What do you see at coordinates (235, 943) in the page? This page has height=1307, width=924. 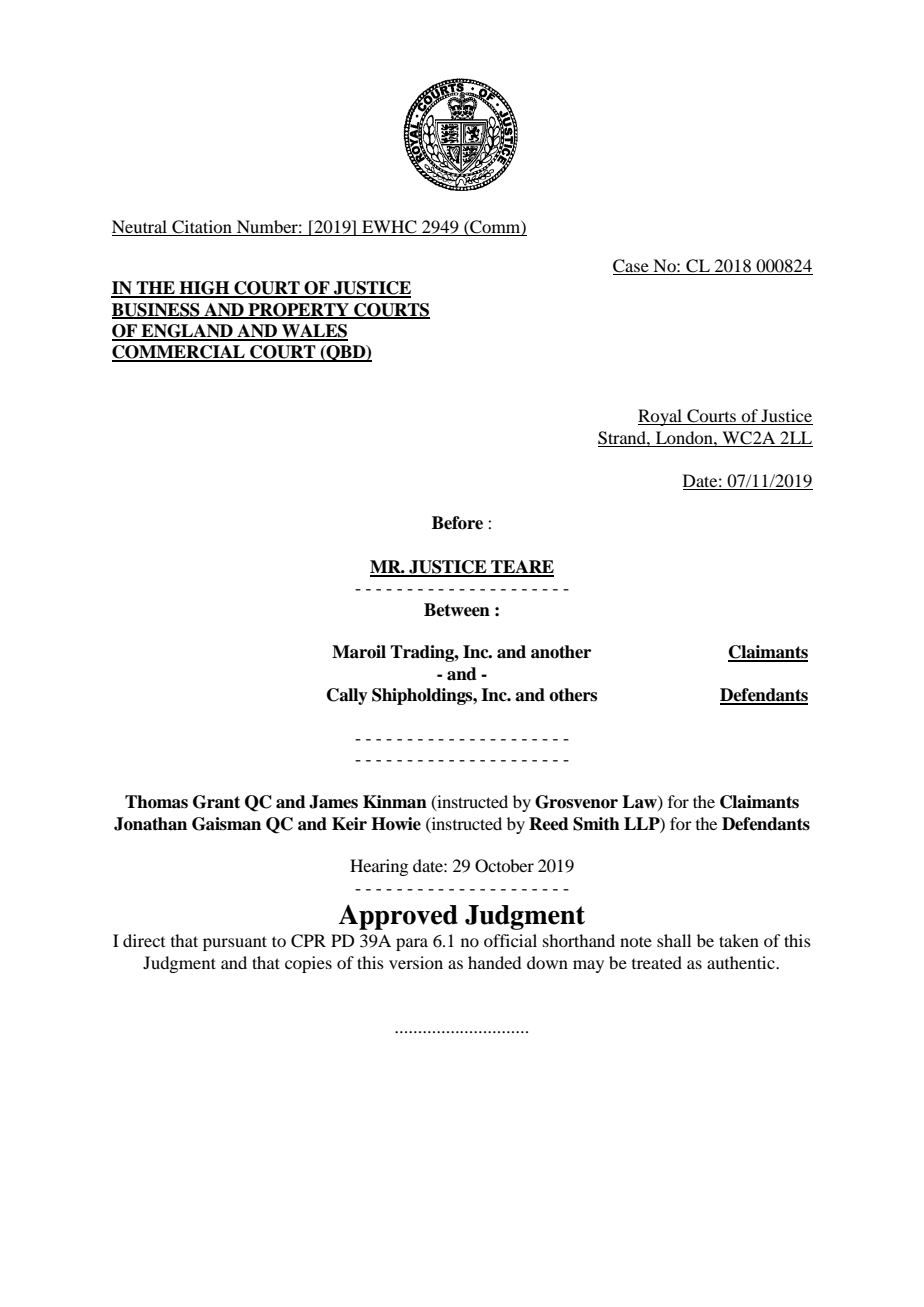 I see `pursuant` at bounding box center [235, 943].
